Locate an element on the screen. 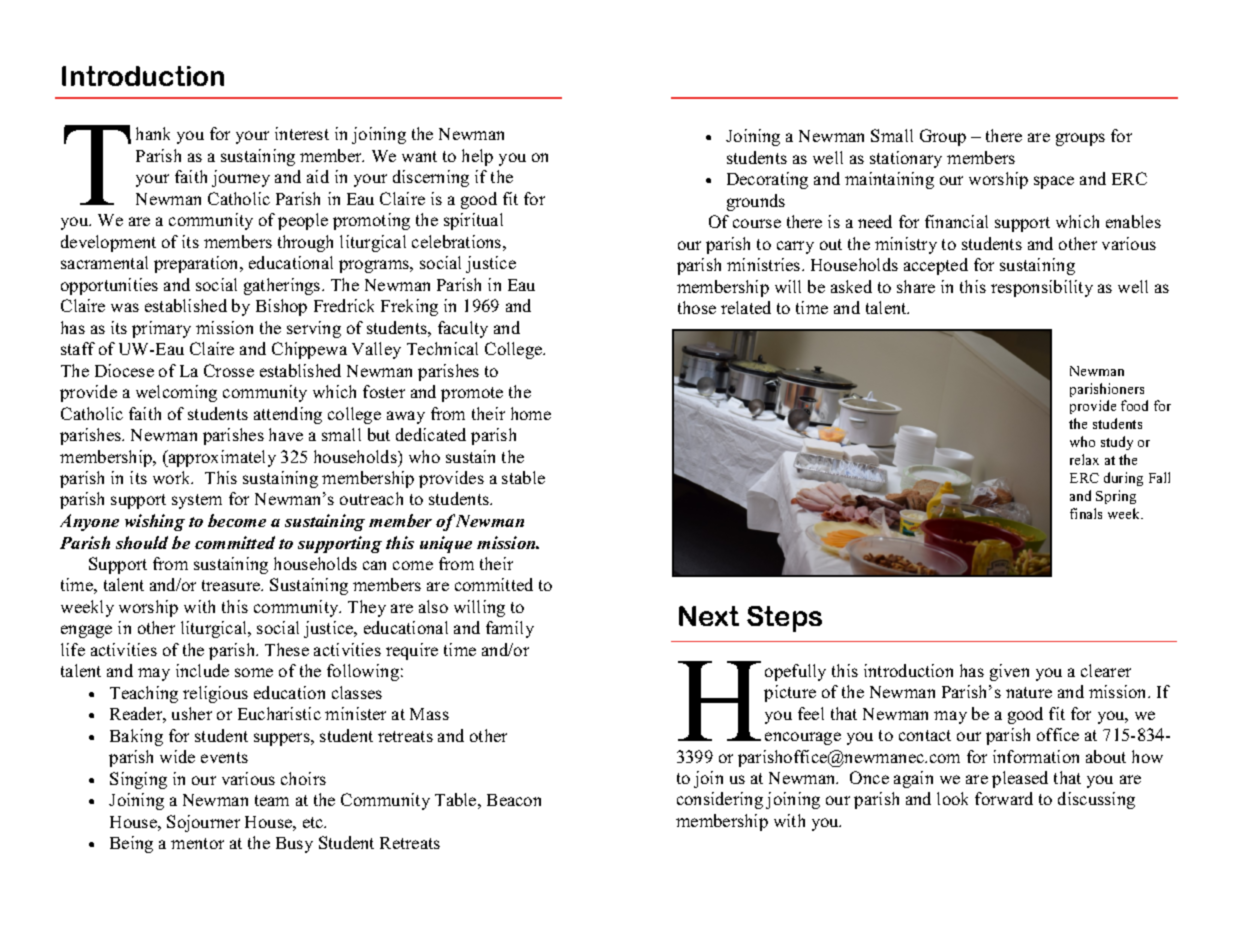  journey is located at coordinates (241, 178).
